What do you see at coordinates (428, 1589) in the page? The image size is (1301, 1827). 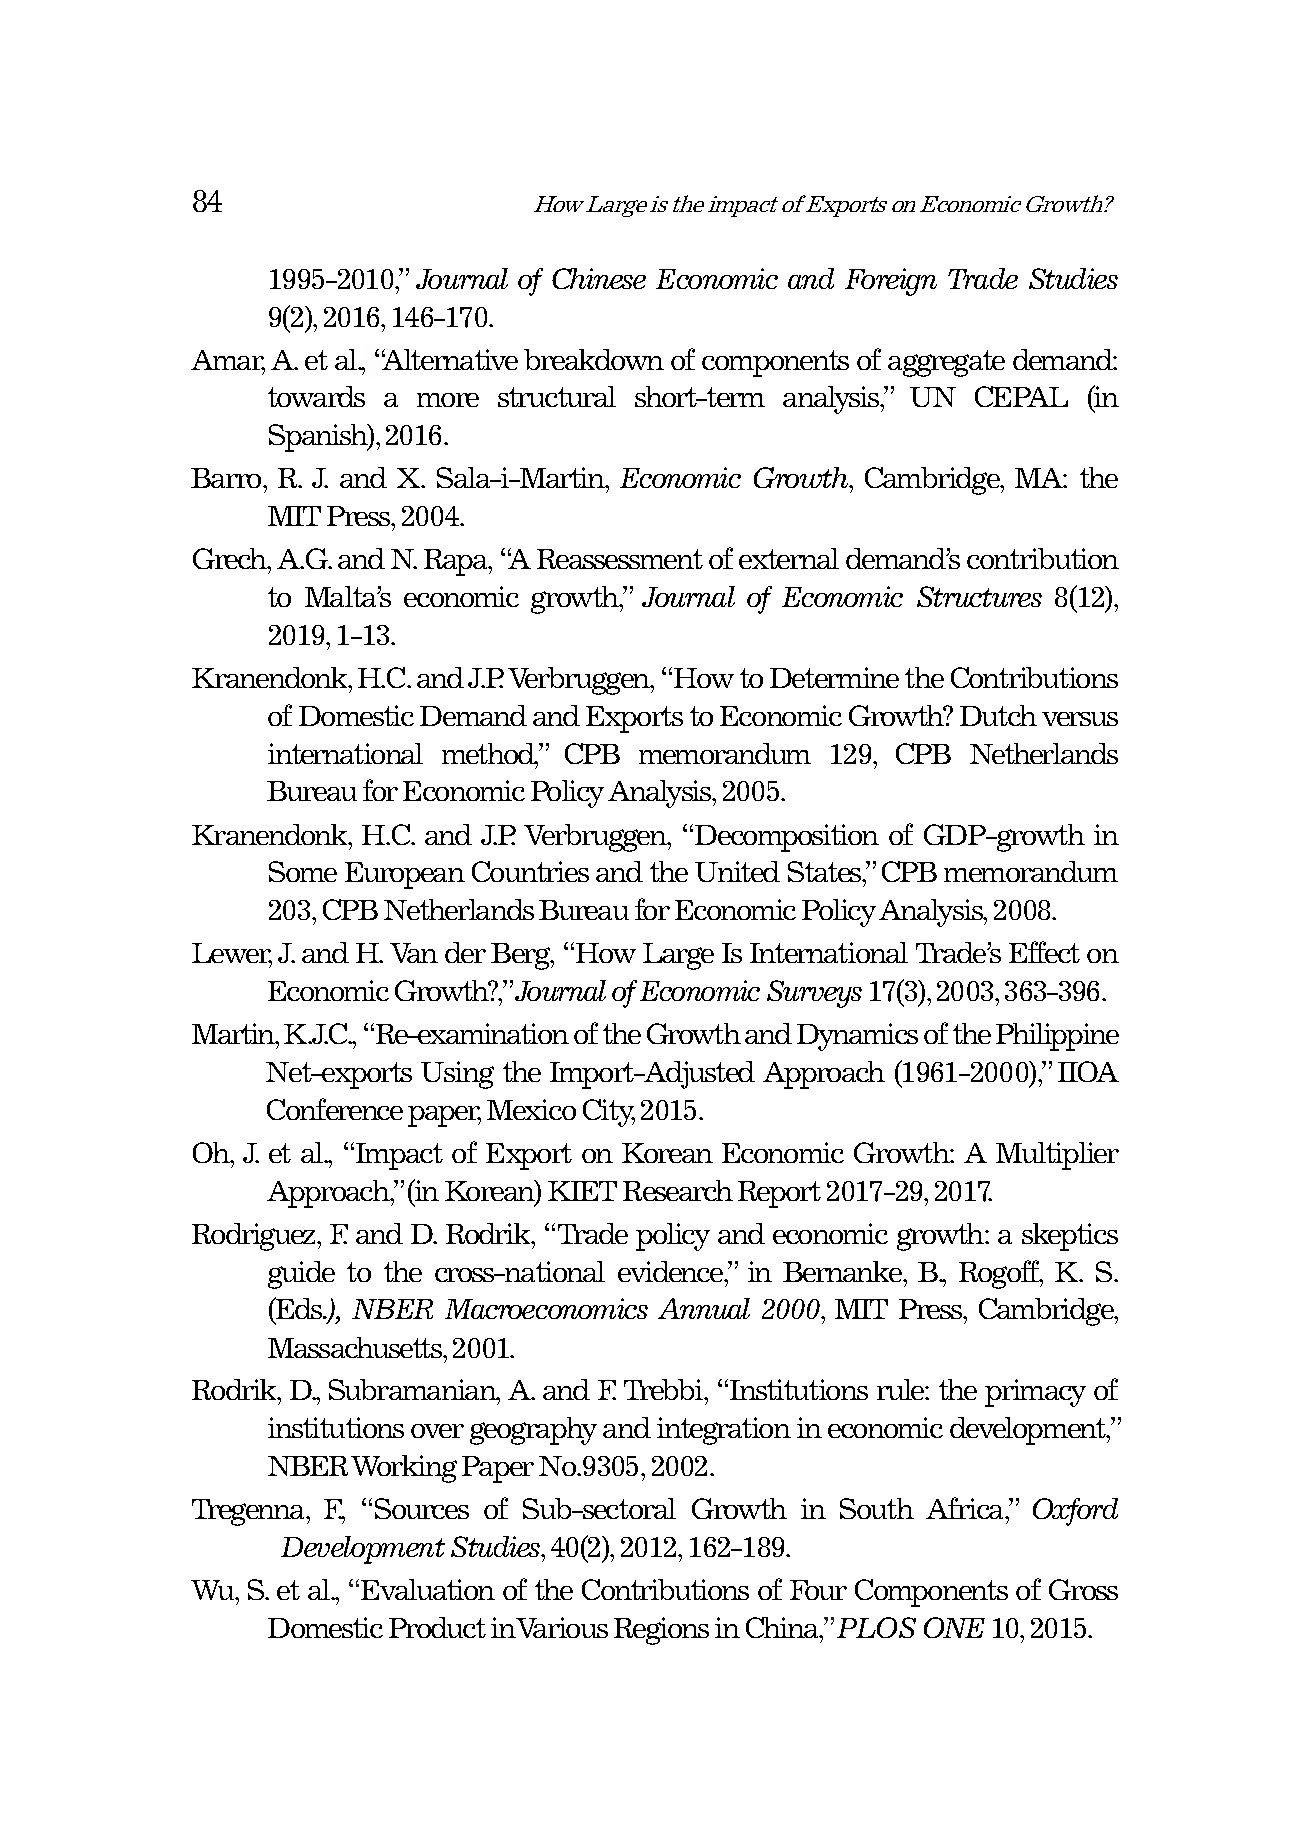 I see `Evaluation` at bounding box center [428, 1589].
